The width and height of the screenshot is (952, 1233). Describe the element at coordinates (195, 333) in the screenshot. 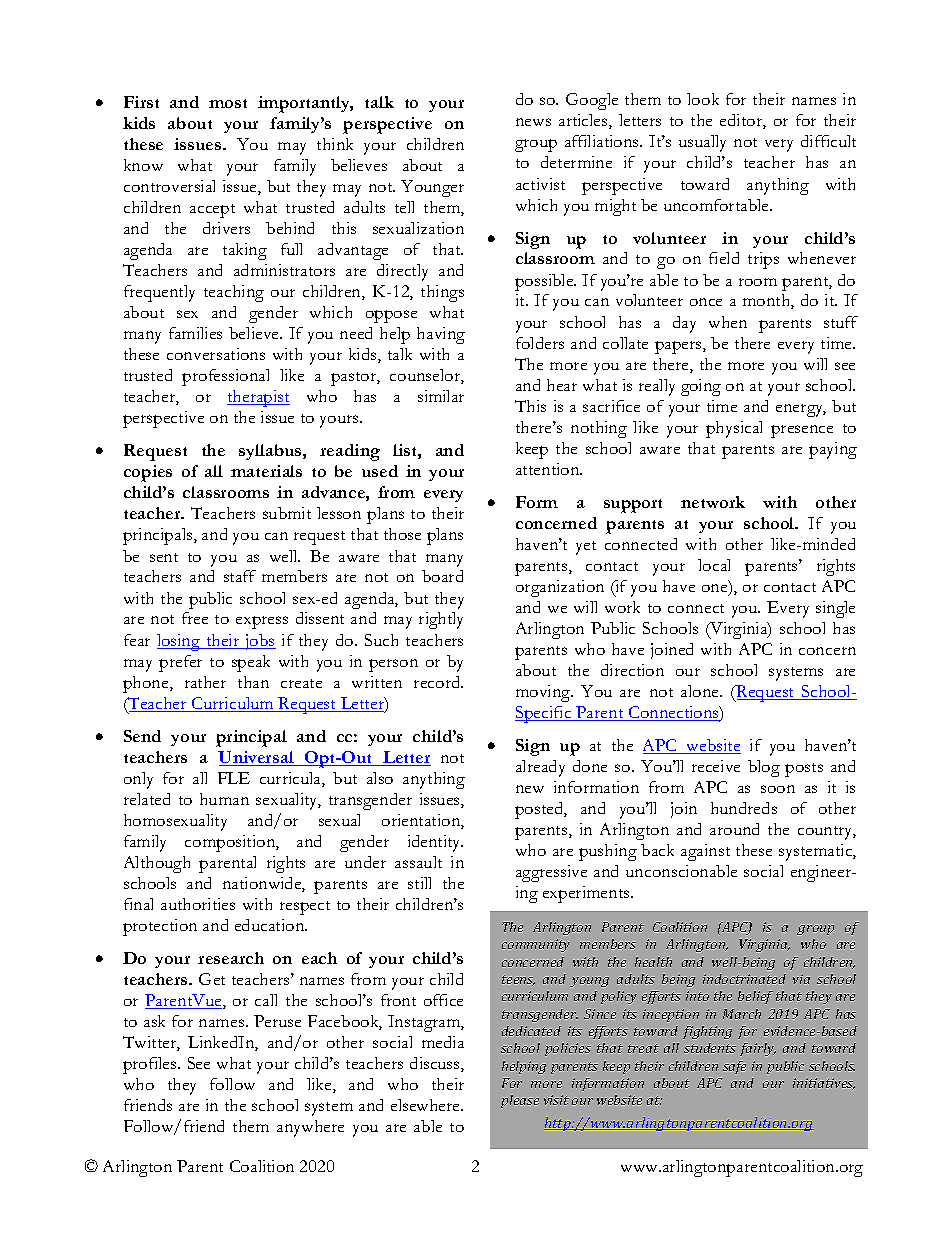

I see `families` at that location.
